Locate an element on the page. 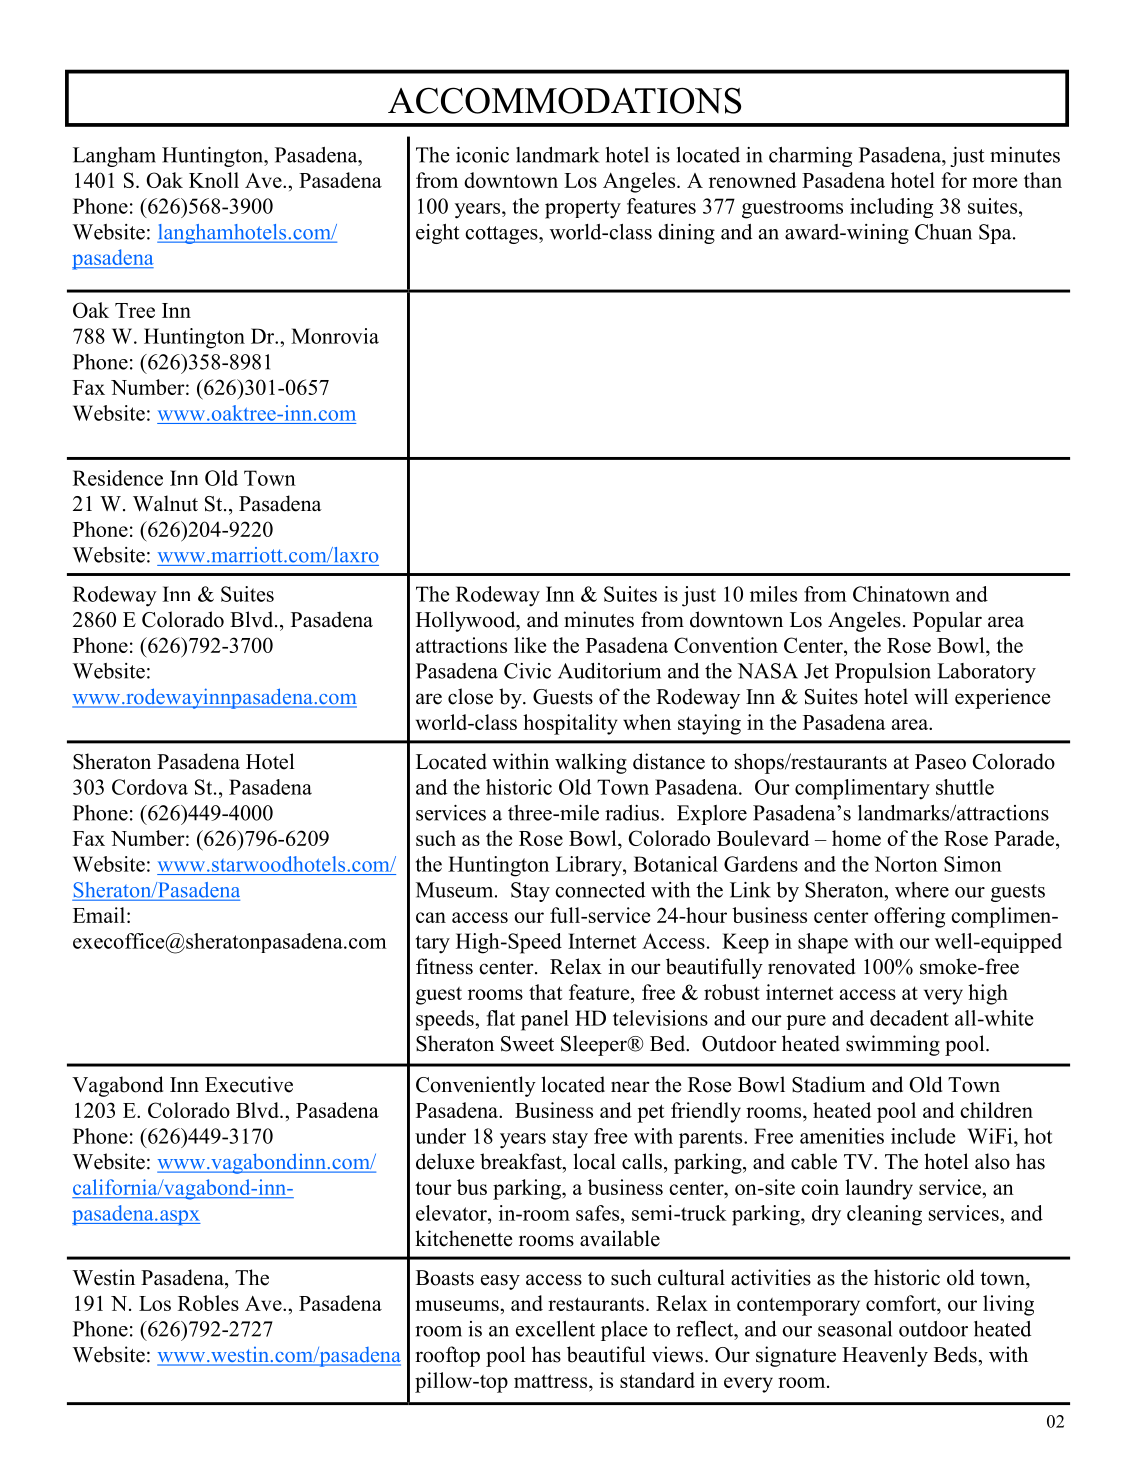 Image resolution: width=1137 pixels, height=1472 pixels. Knoll is located at coordinates (214, 180).
